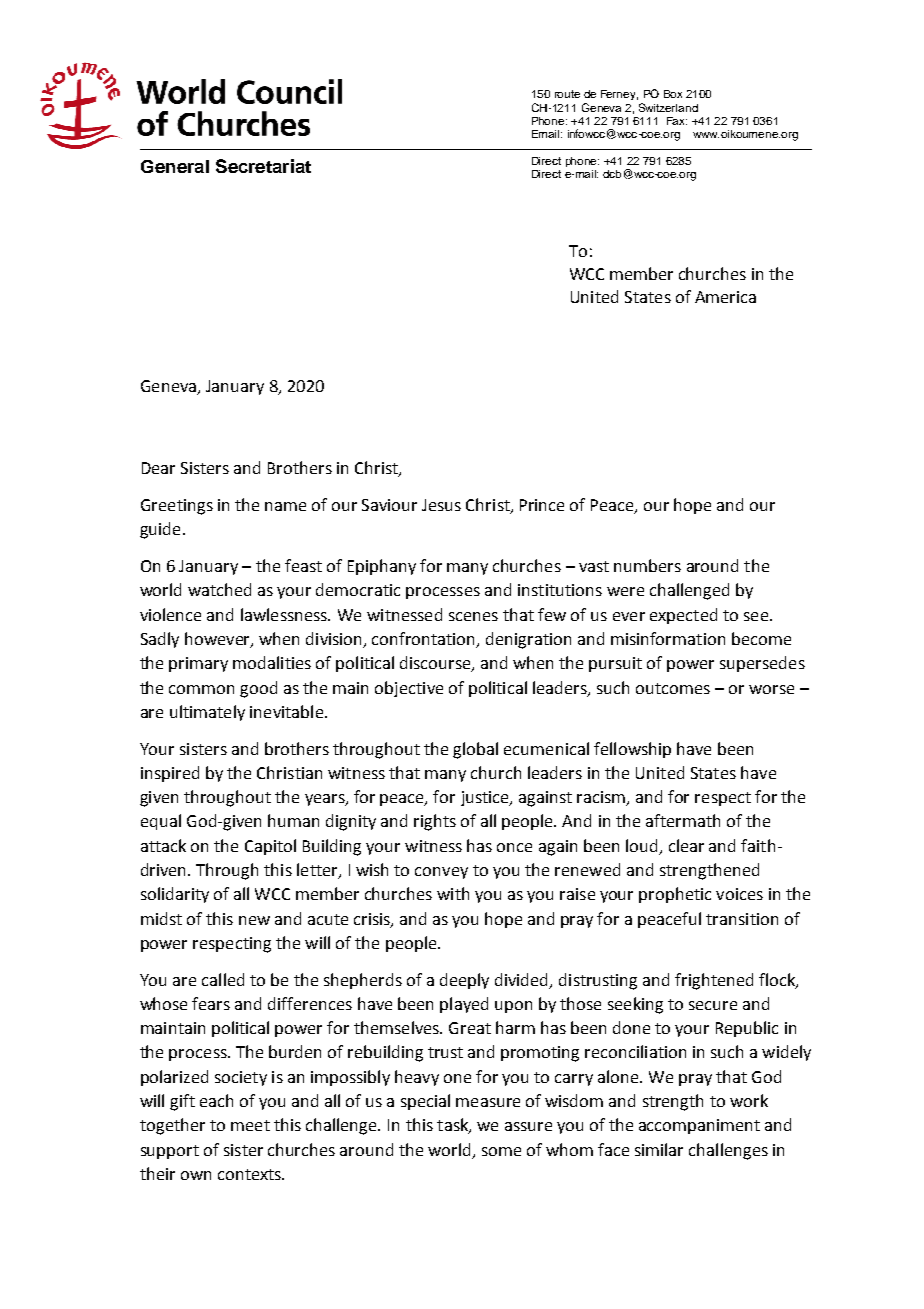 The image size is (924, 1309). I want to click on scenes, so click(473, 616).
